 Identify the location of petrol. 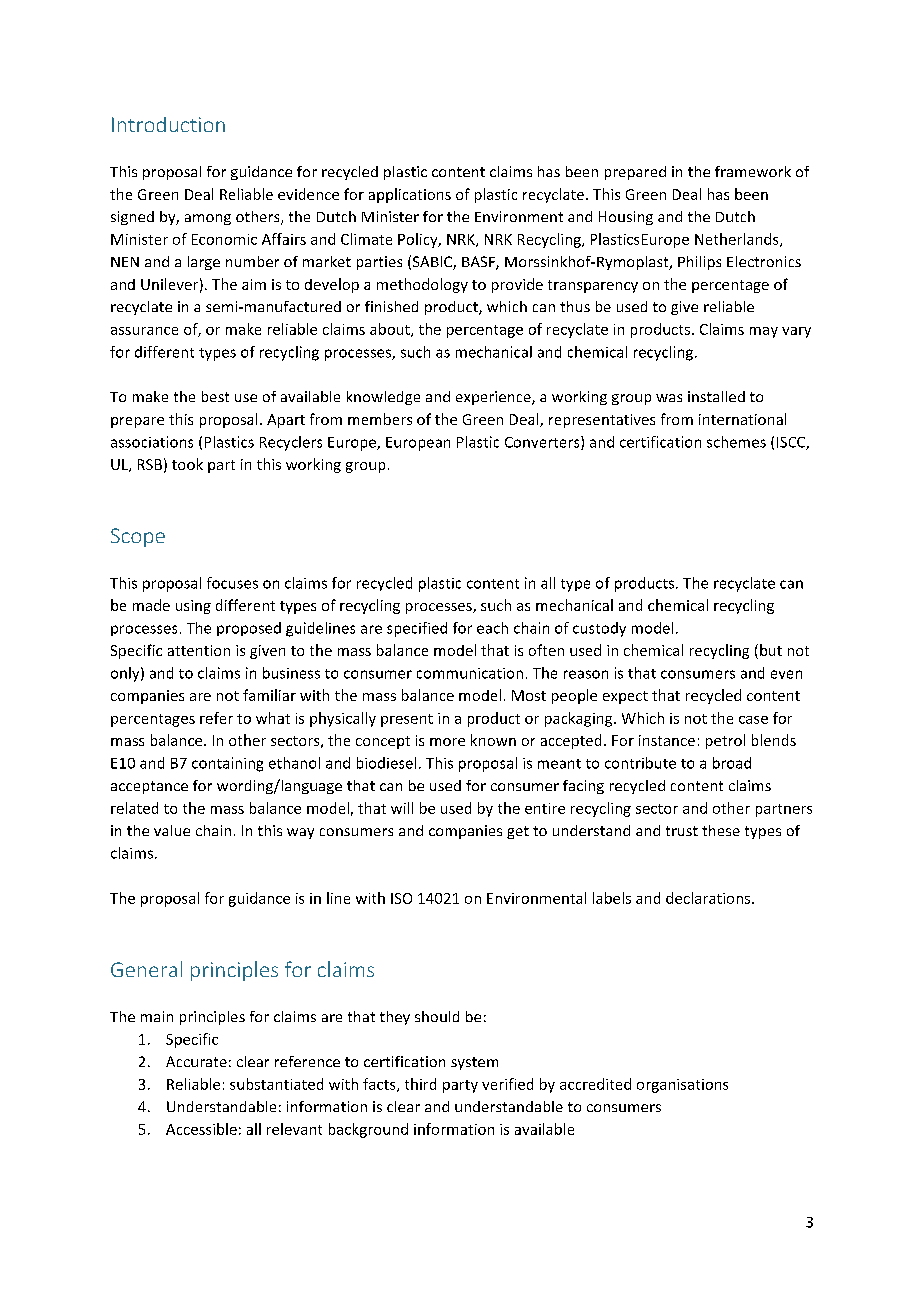
(725, 741).
